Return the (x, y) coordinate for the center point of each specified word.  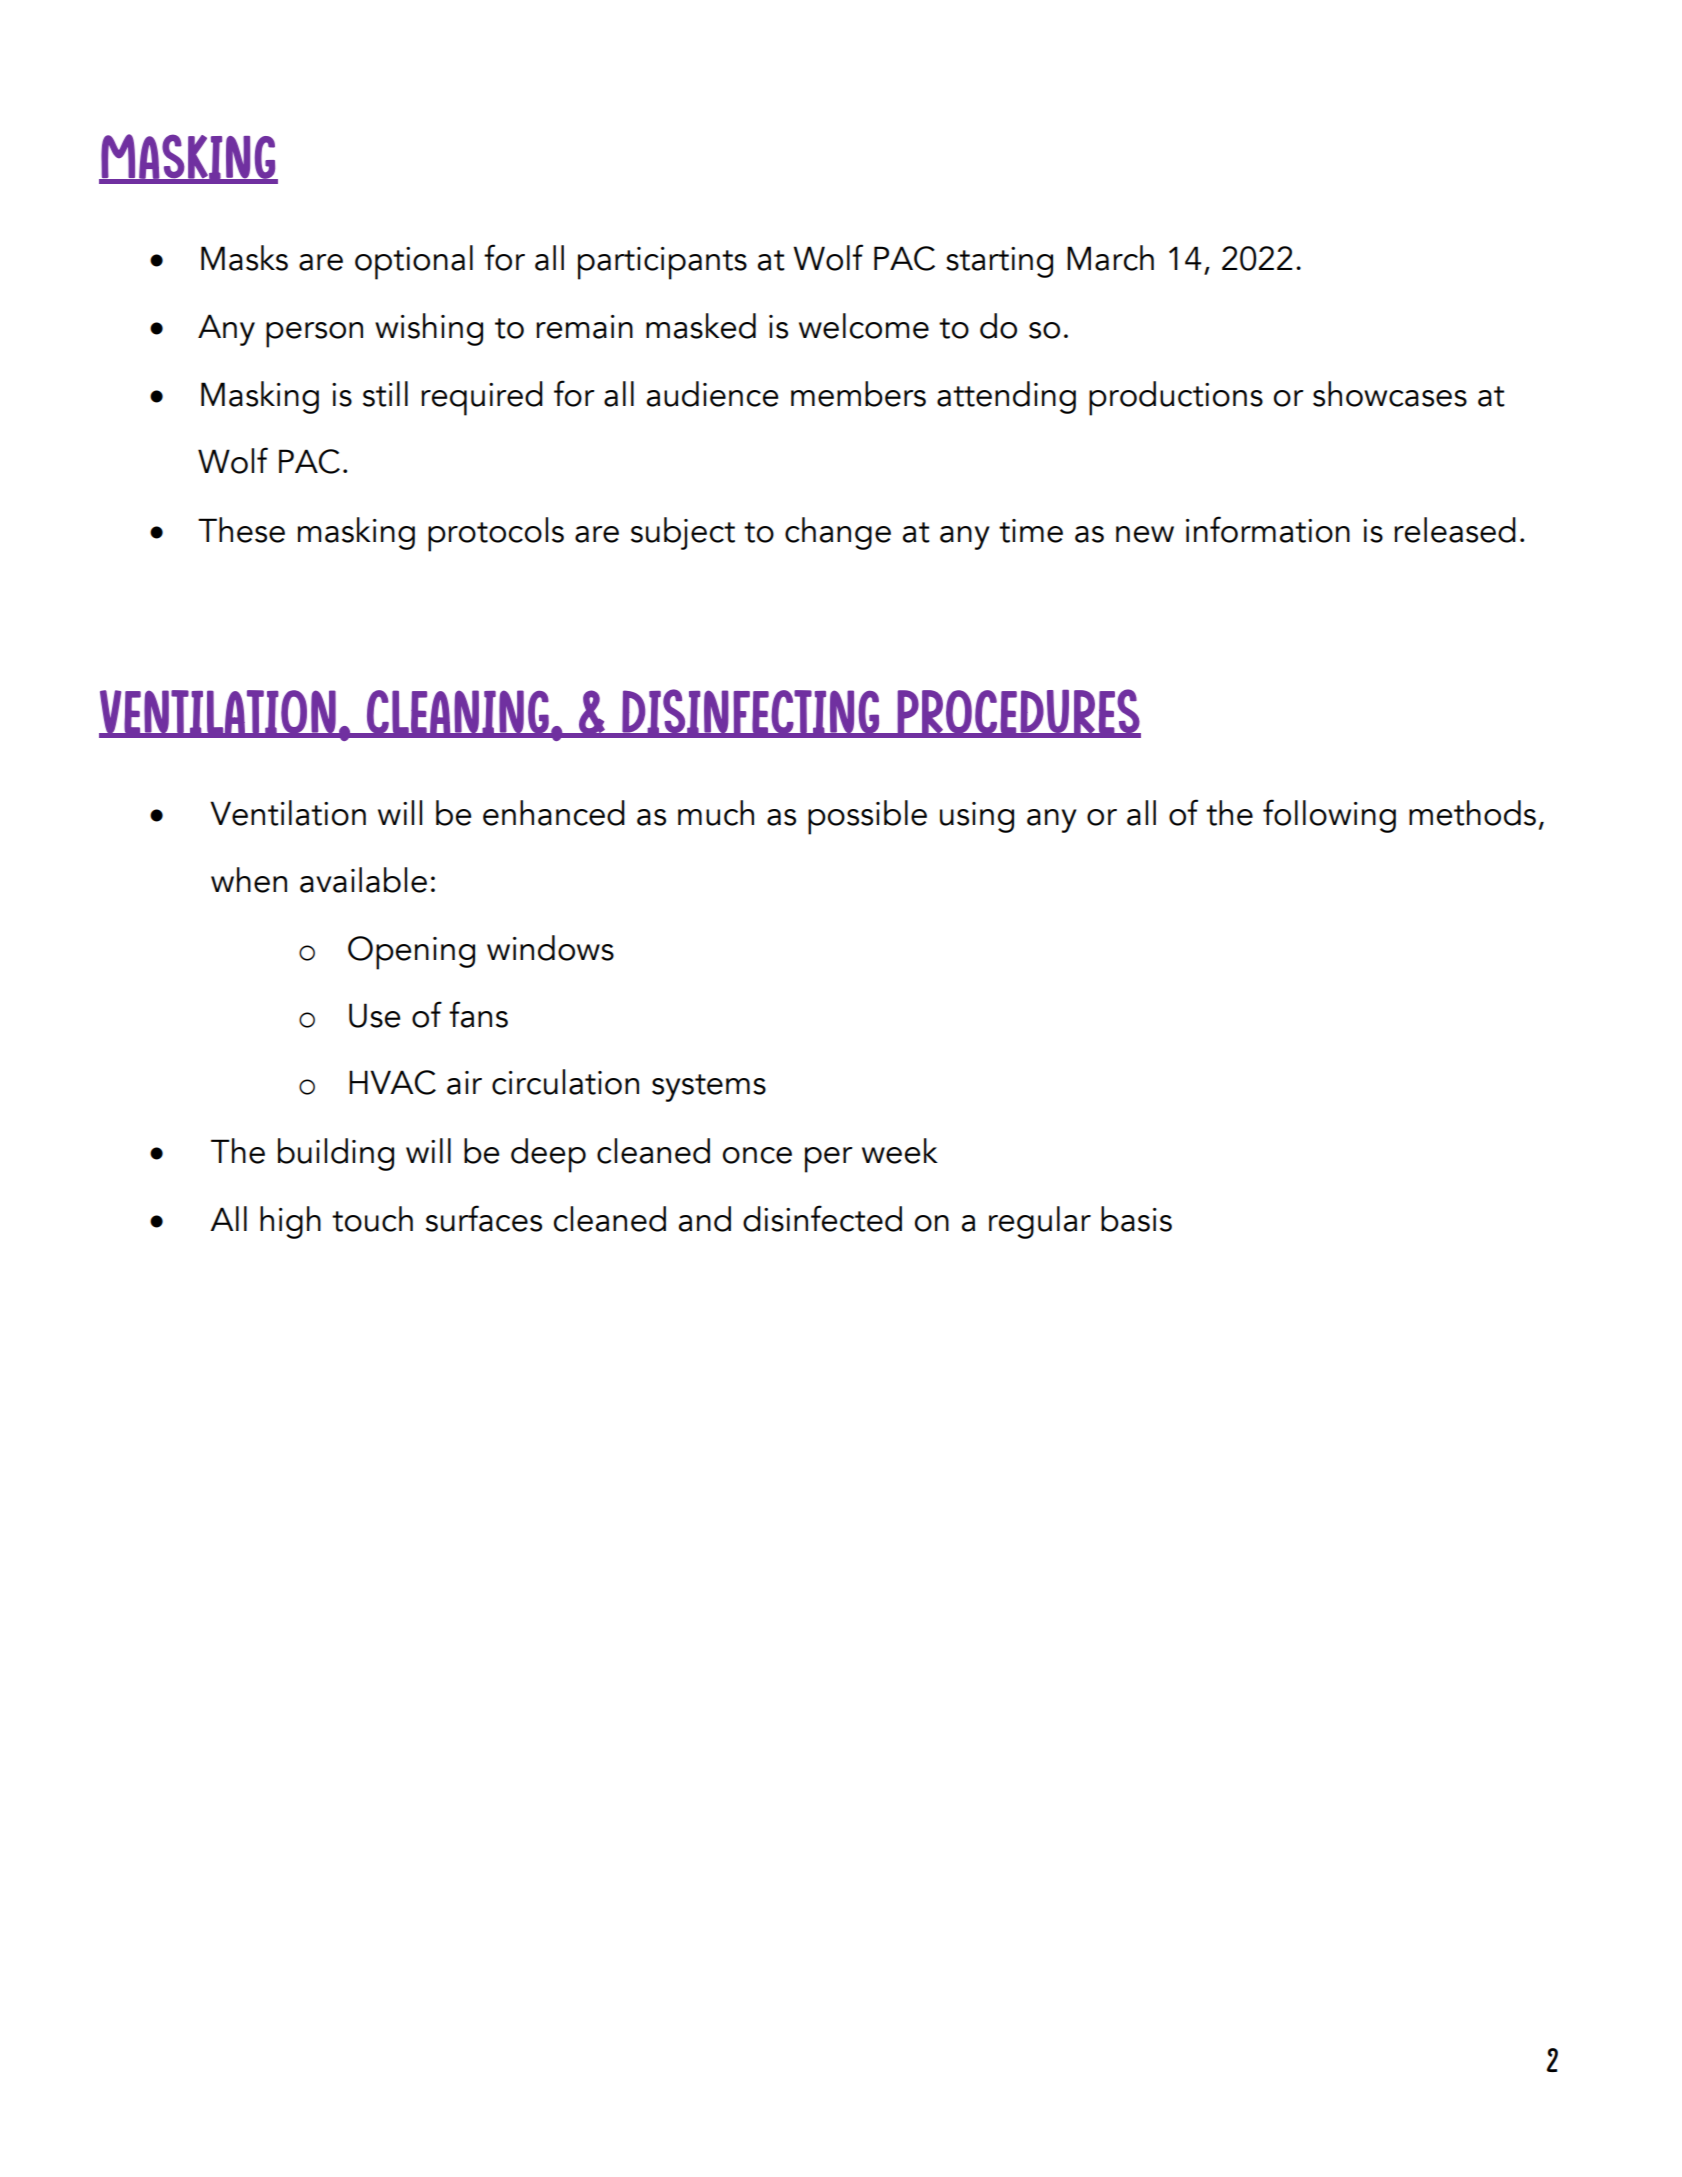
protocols (496, 534)
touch (372, 1219)
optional (414, 262)
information (1268, 529)
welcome (864, 326)
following (1329, 816)
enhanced (554, 813)
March (1110, 258)
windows (550, 948)
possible (867, 817)
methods (1472, 813)
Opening (411, 953)
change (838, 533)
